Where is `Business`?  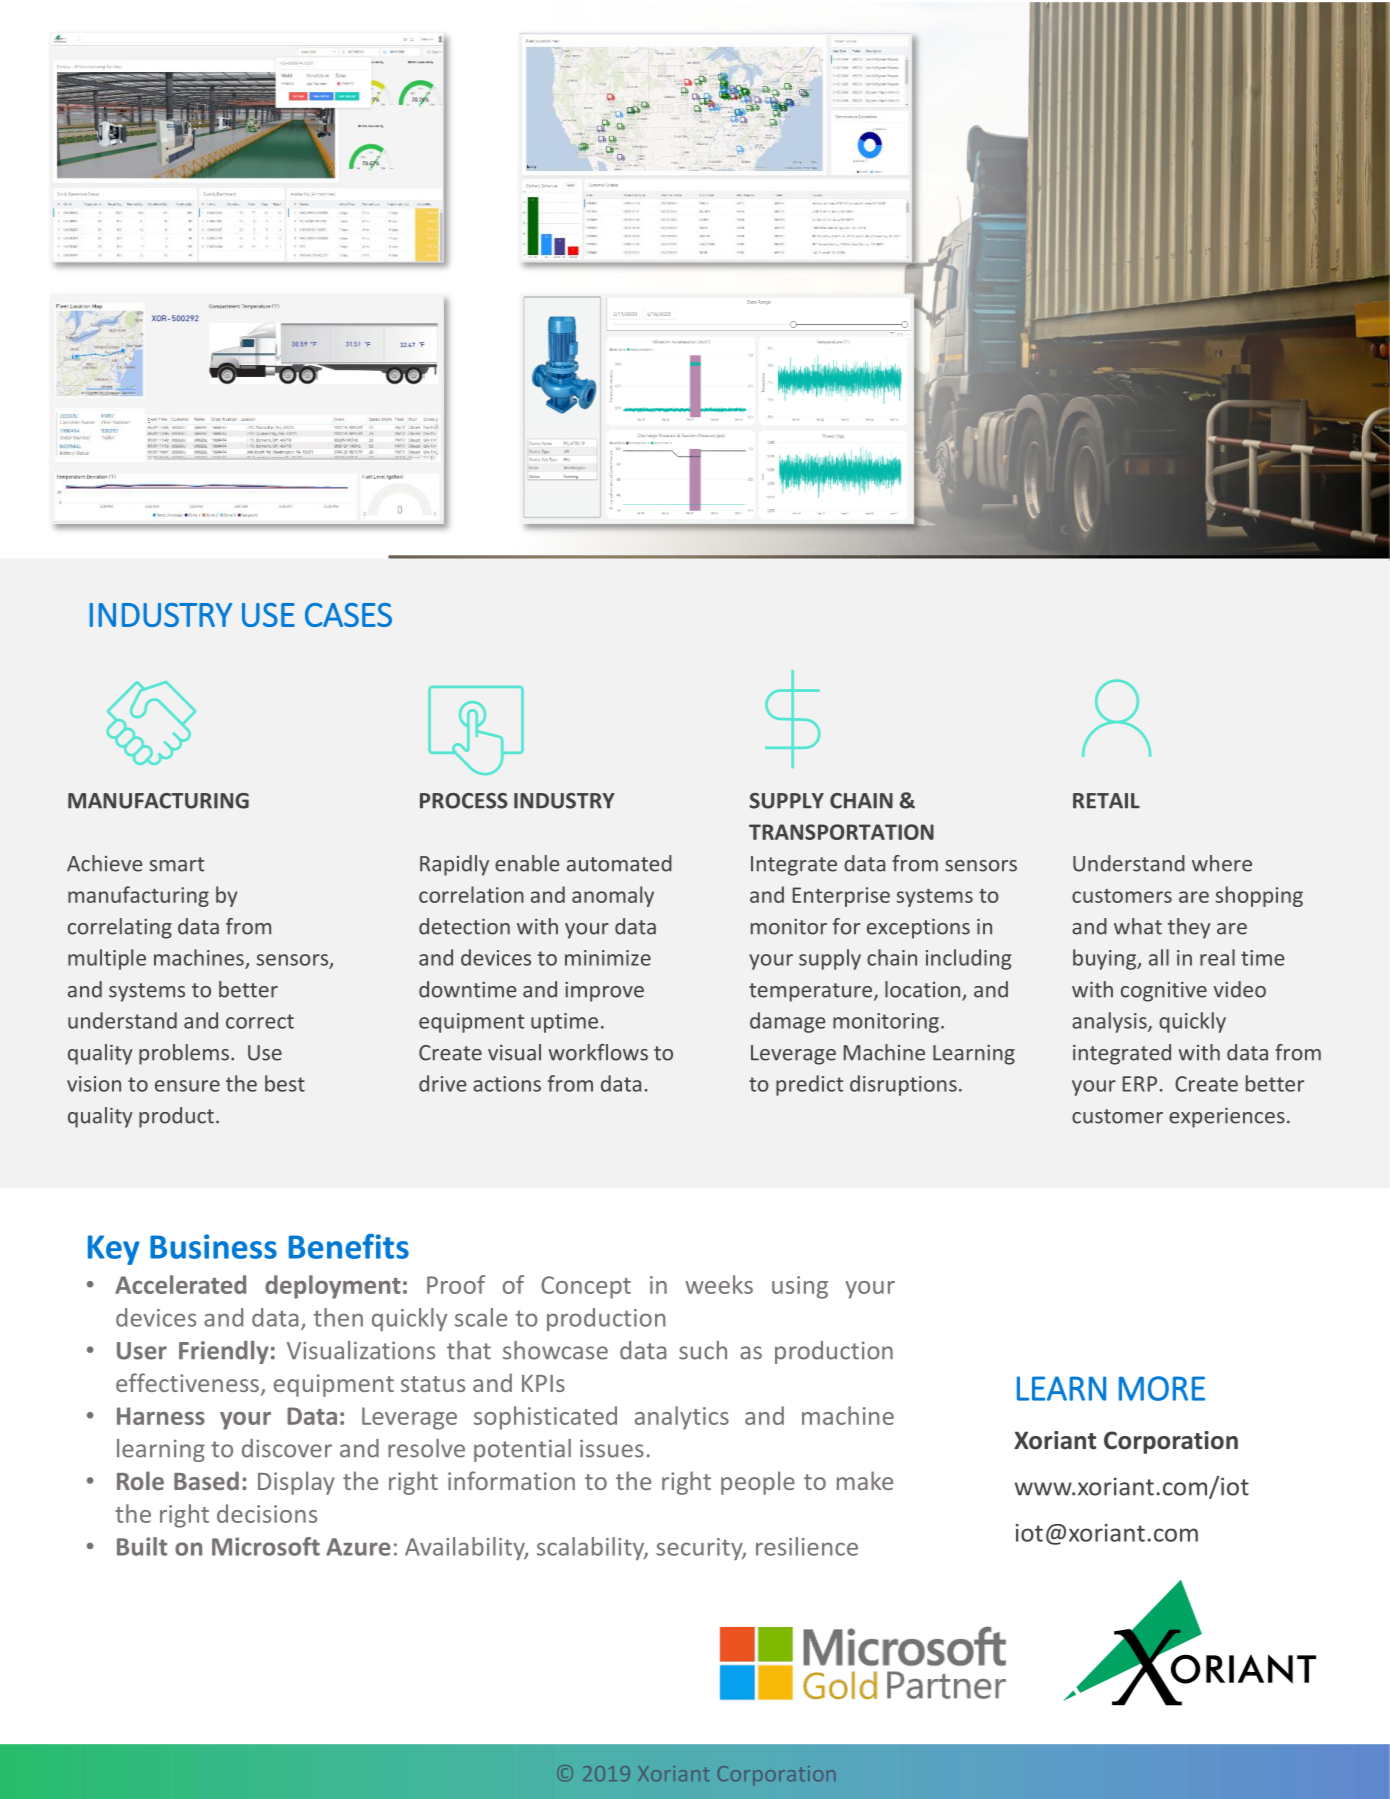 Business is located at coordinates (213, 1246).
